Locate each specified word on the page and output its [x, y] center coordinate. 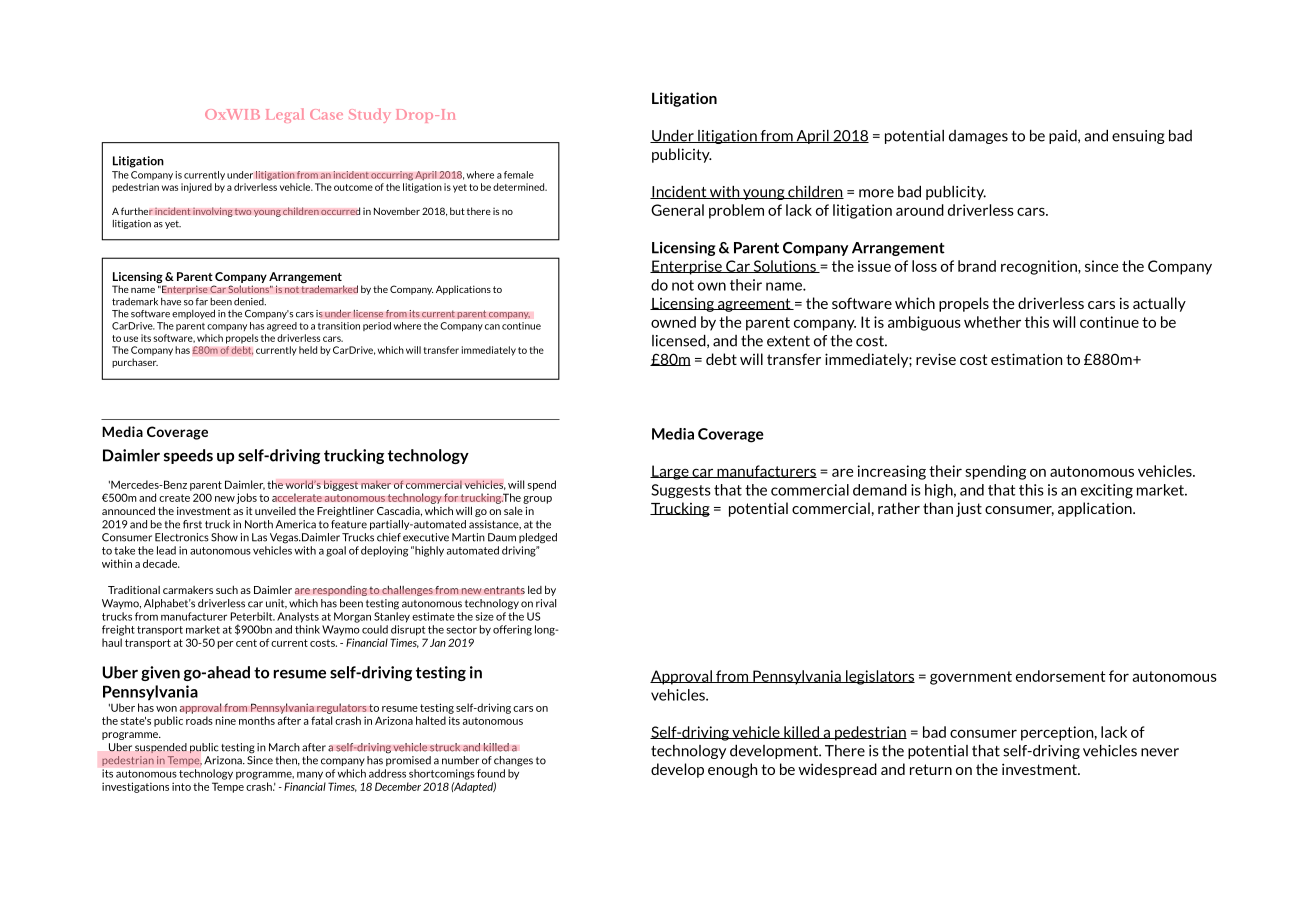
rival [546, 603]
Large [670, 472]
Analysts [298, 617]
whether [992, 322]
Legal [285, 115]
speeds [188, 456]
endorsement [1061, 676]
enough [732, 770]
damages [978, 137]
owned [673, 322]
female [519, 175]
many [310, 775]
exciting [1107, 491]
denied [250, 302]
